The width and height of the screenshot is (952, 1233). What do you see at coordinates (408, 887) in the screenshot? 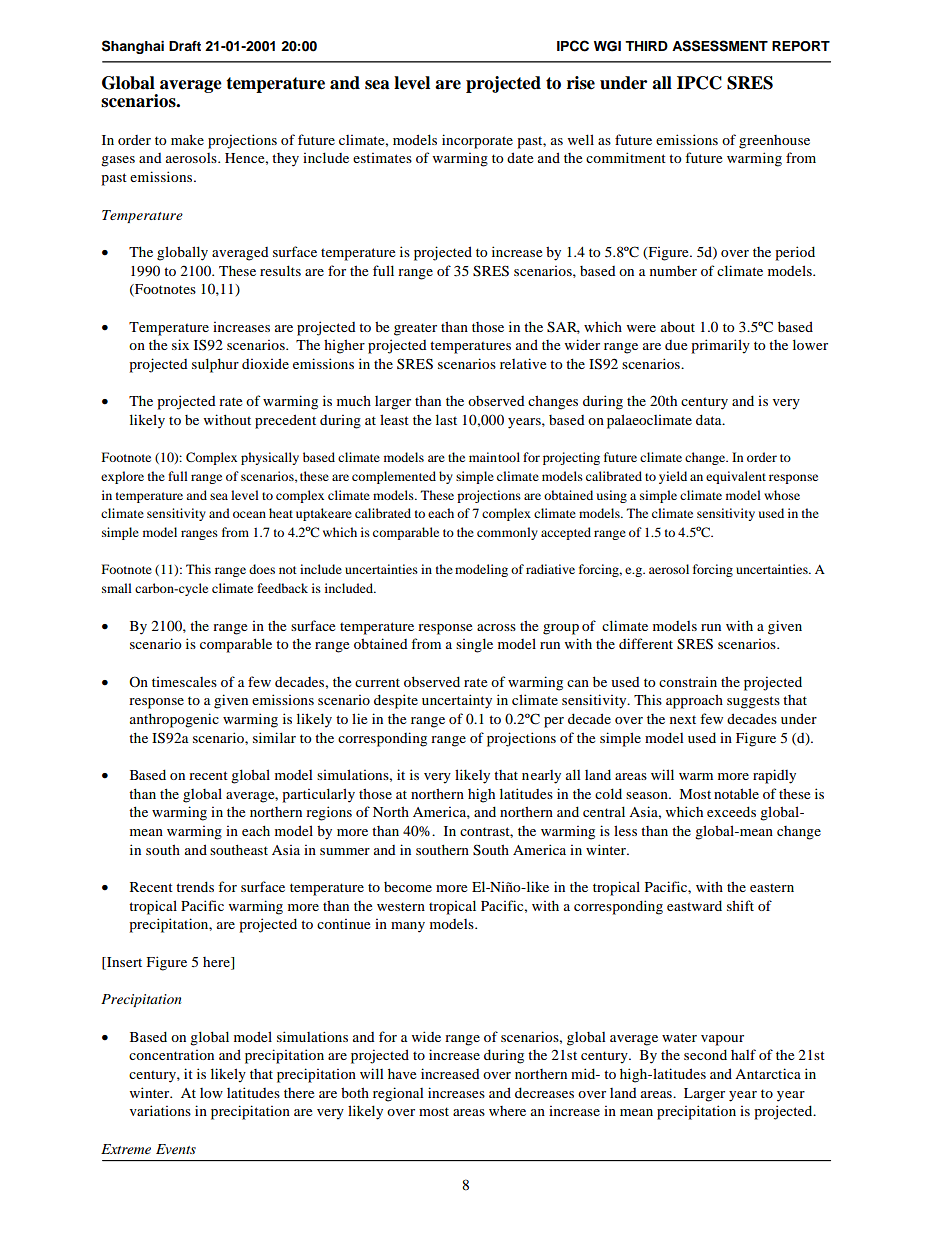
I see `become` at bounding box center [408, 887].
